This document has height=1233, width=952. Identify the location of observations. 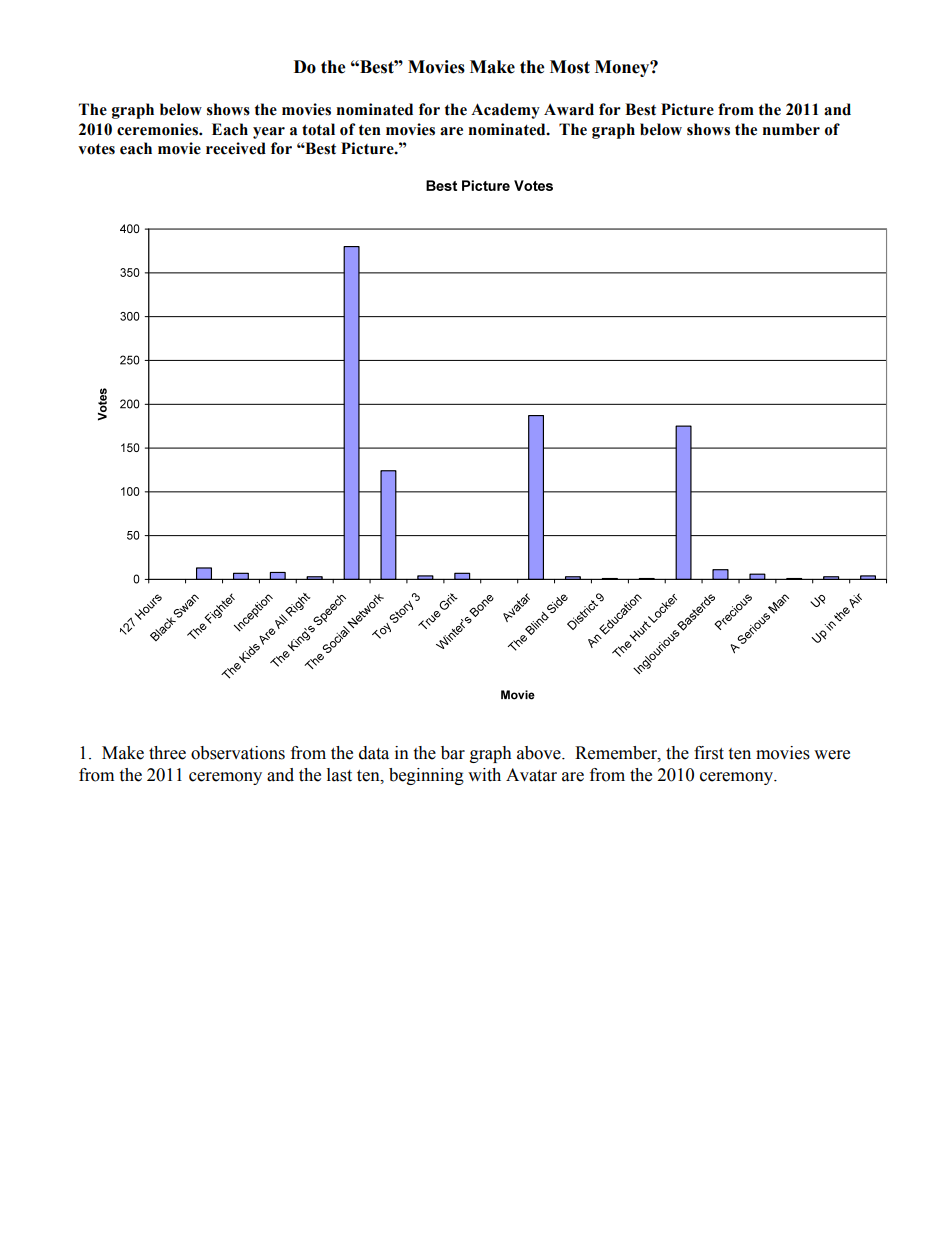
(238, 753).
